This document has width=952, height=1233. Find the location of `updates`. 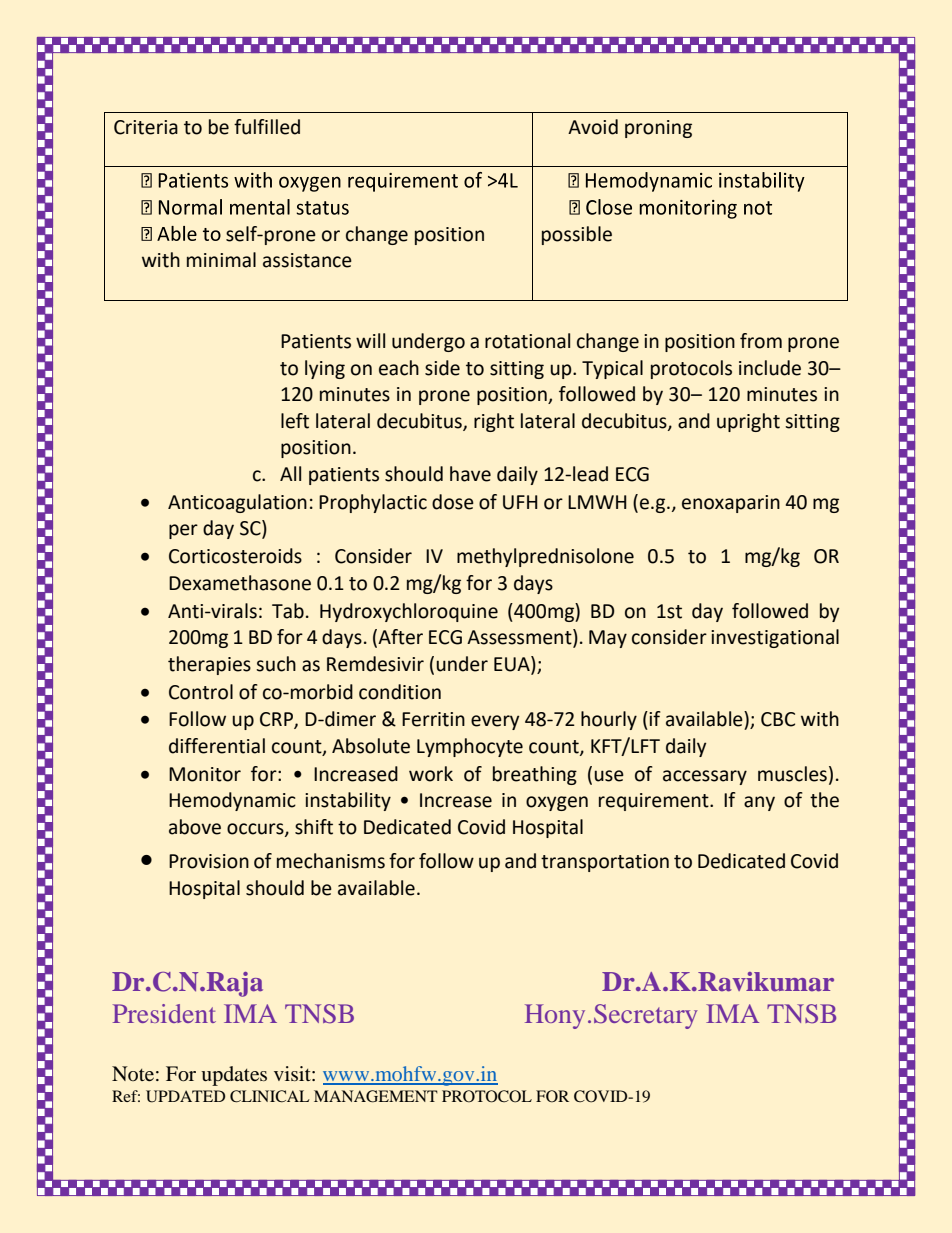

updates is located at coordinates (234, 1076).
